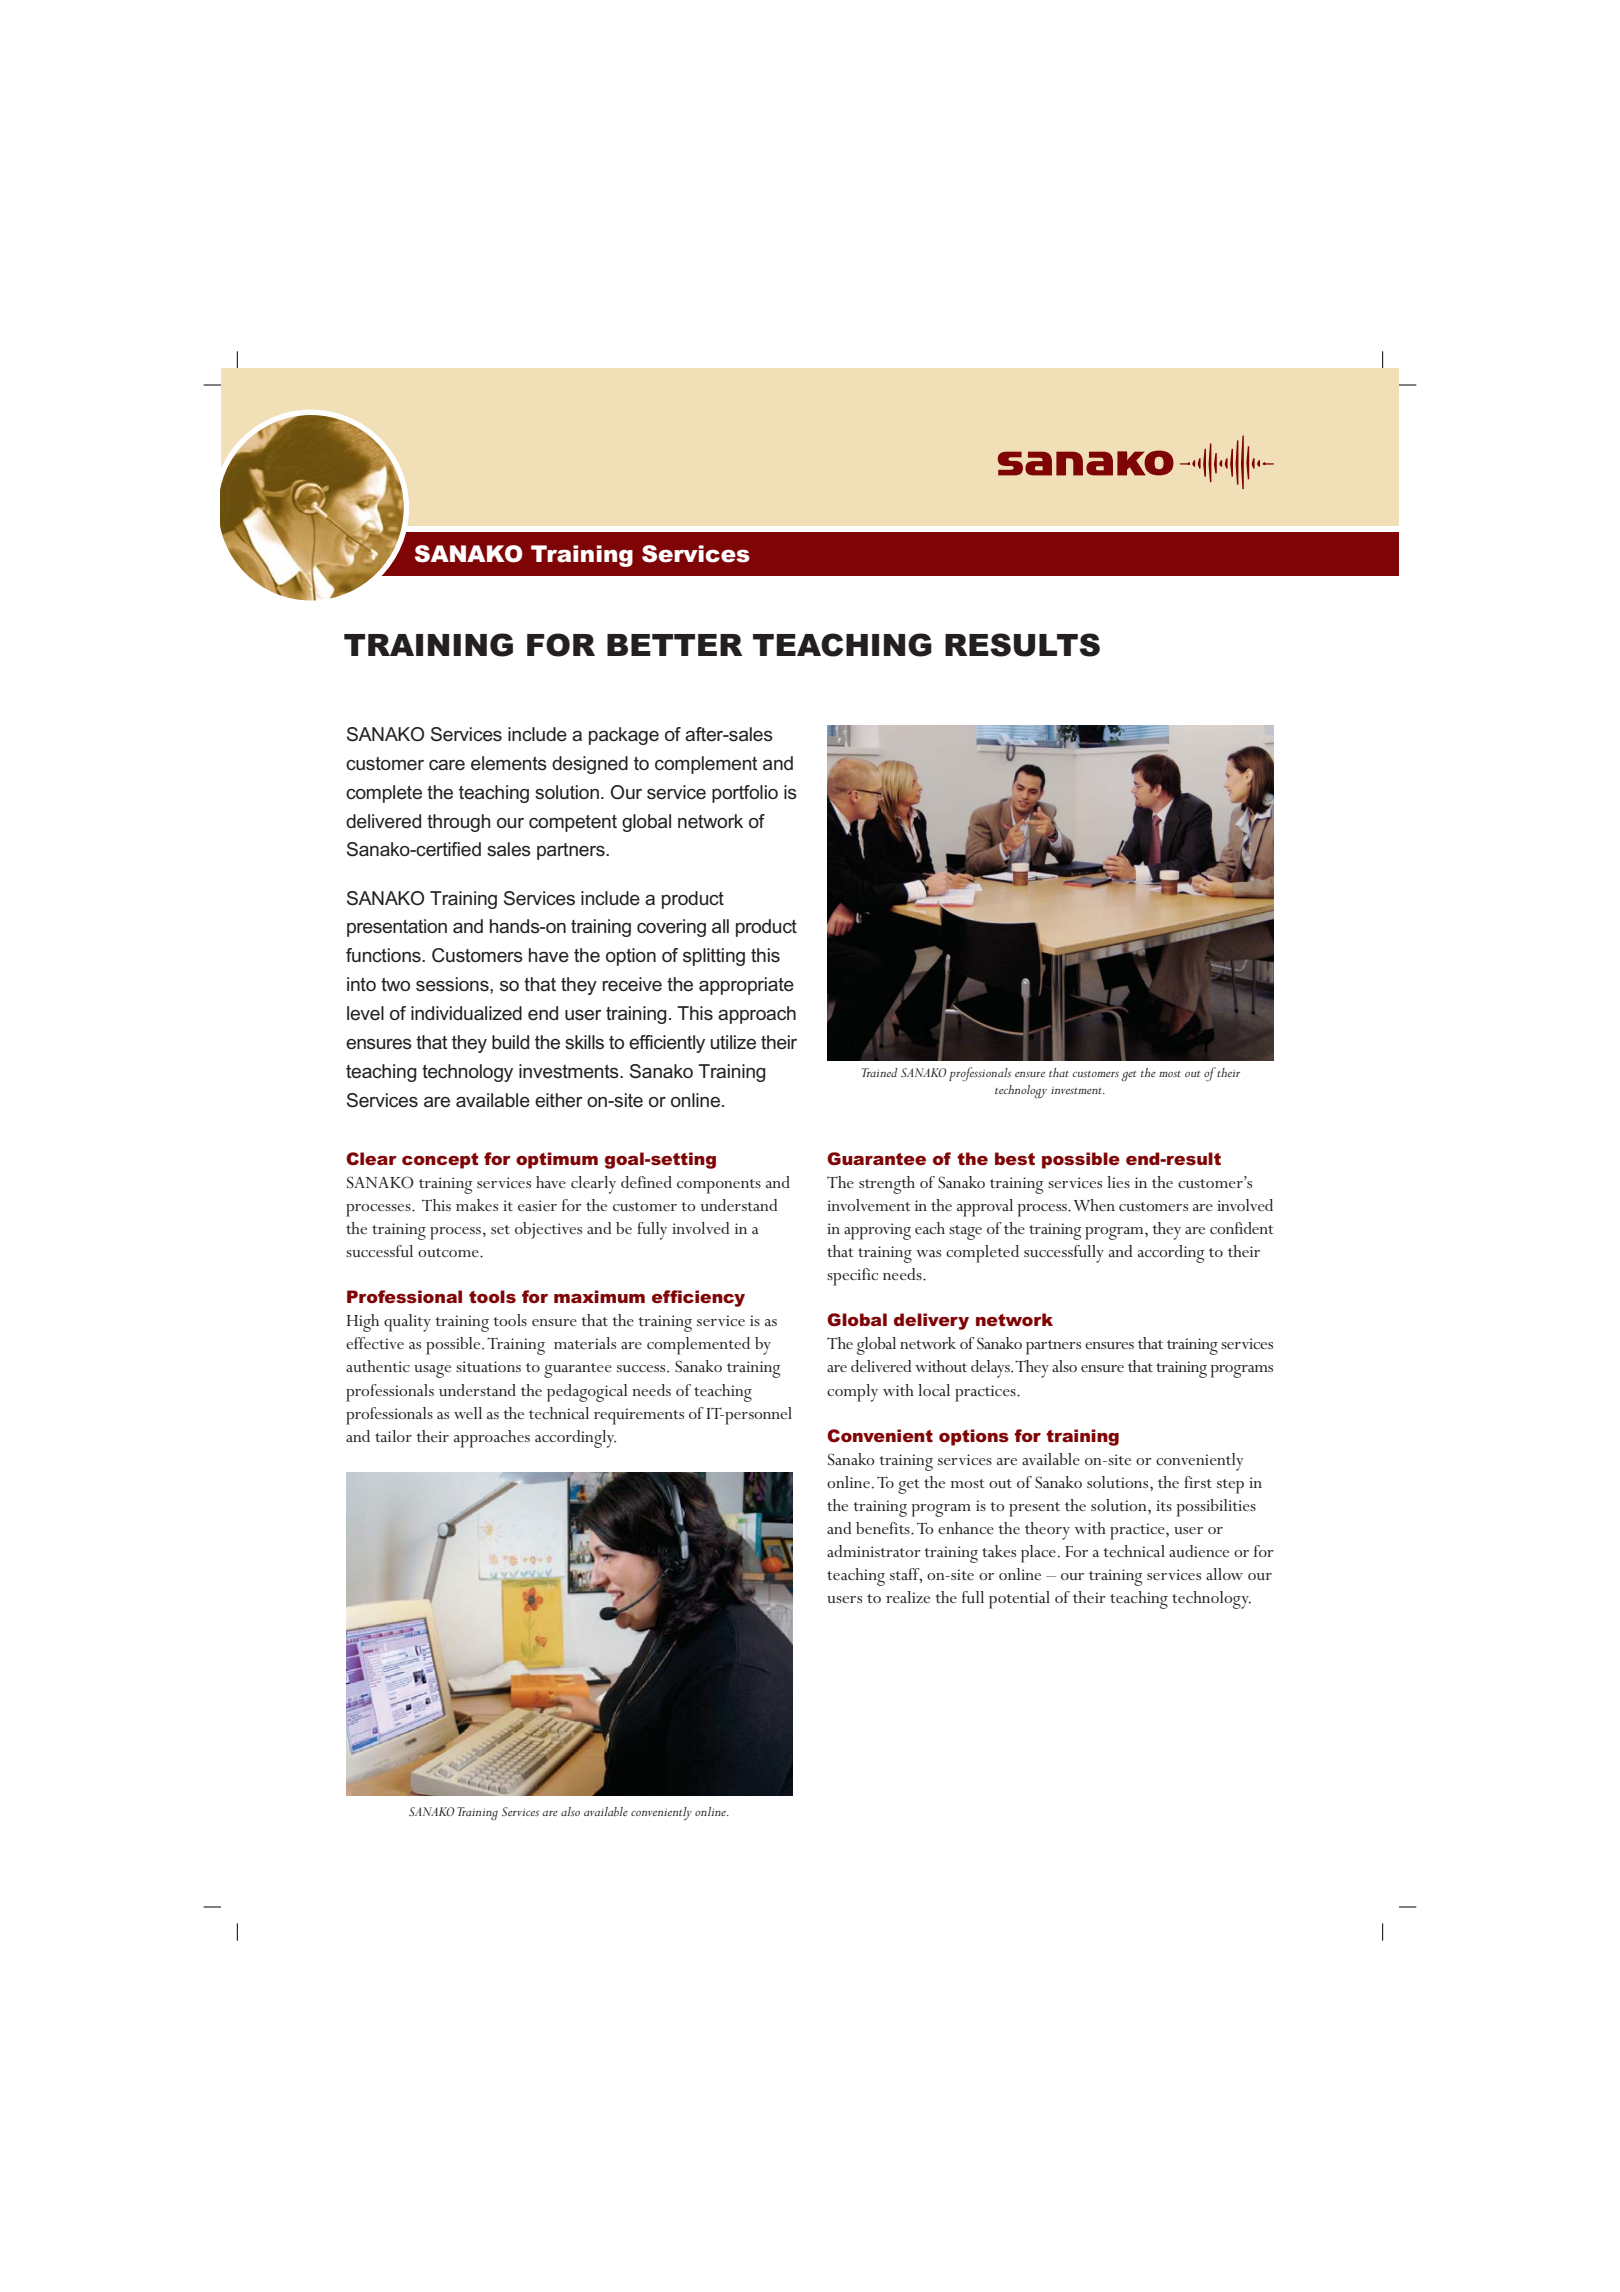  What do you see at coordinates (880, 1072) in the screenshot?
I see `Trained` at bounding box center [880, 1072].
